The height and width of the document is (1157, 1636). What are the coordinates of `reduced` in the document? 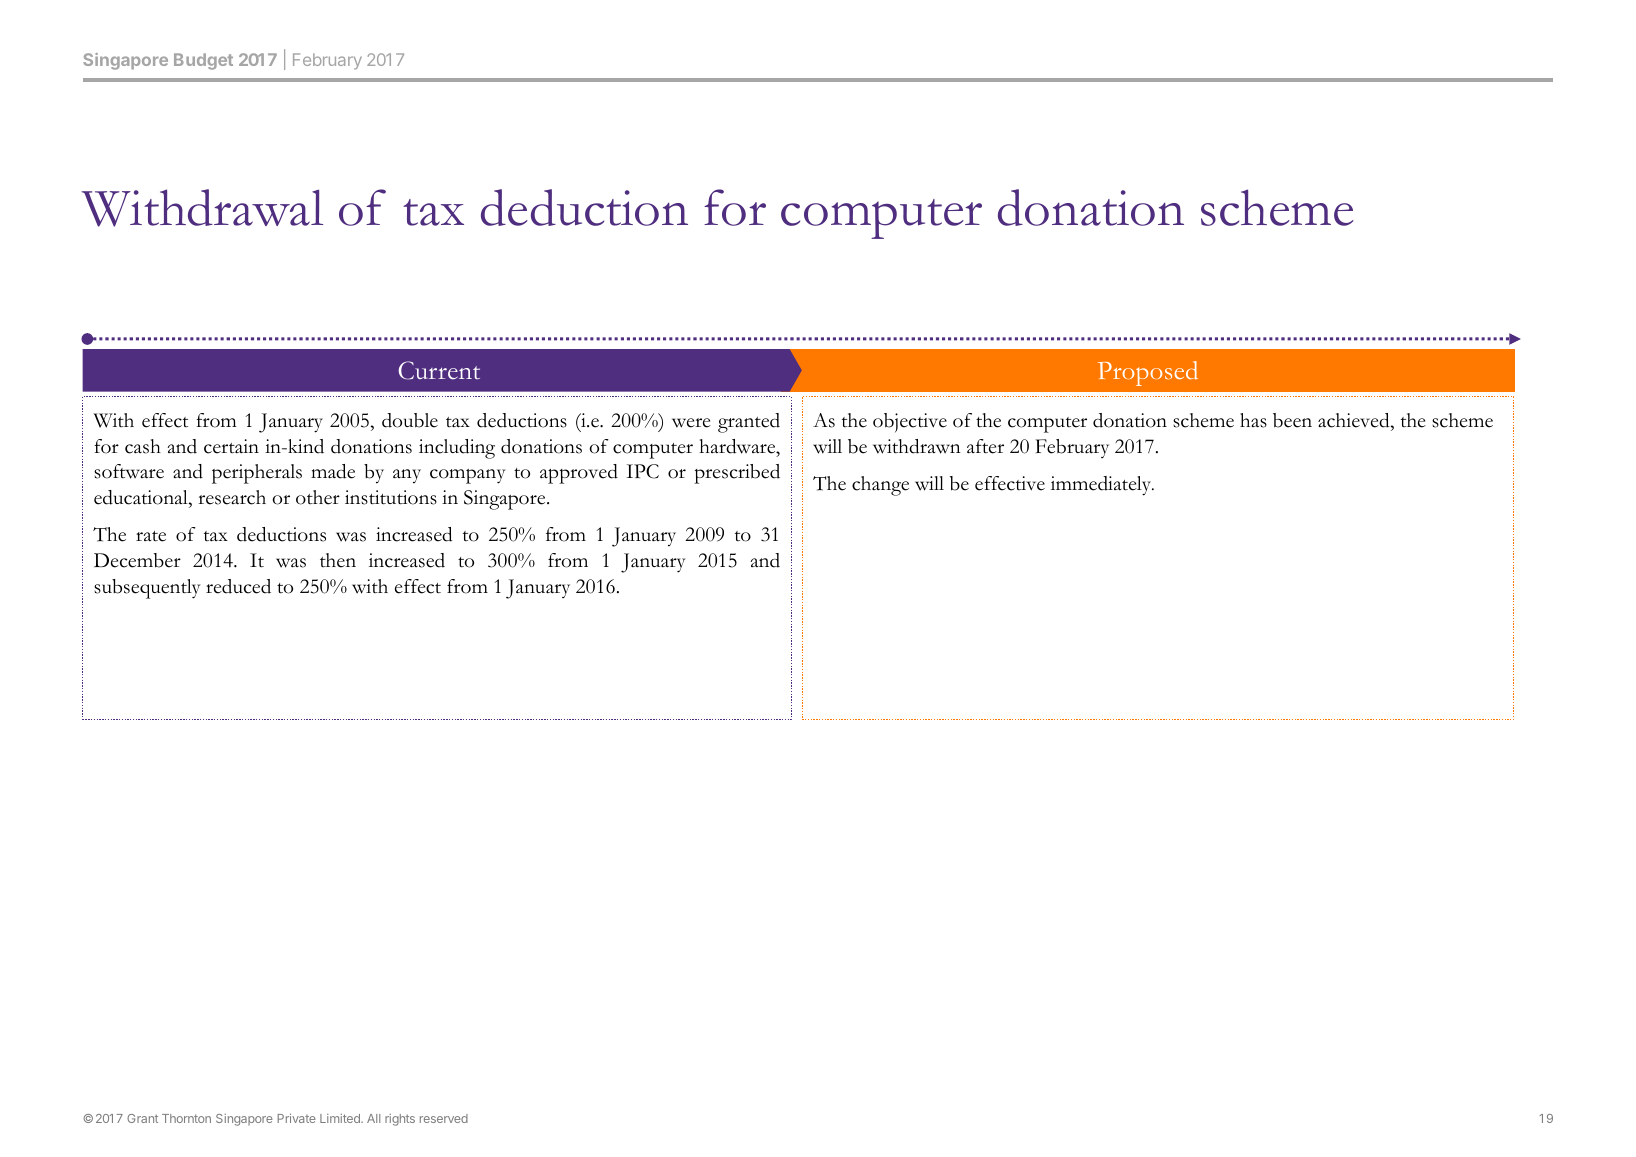 It's located at (238, 586).
